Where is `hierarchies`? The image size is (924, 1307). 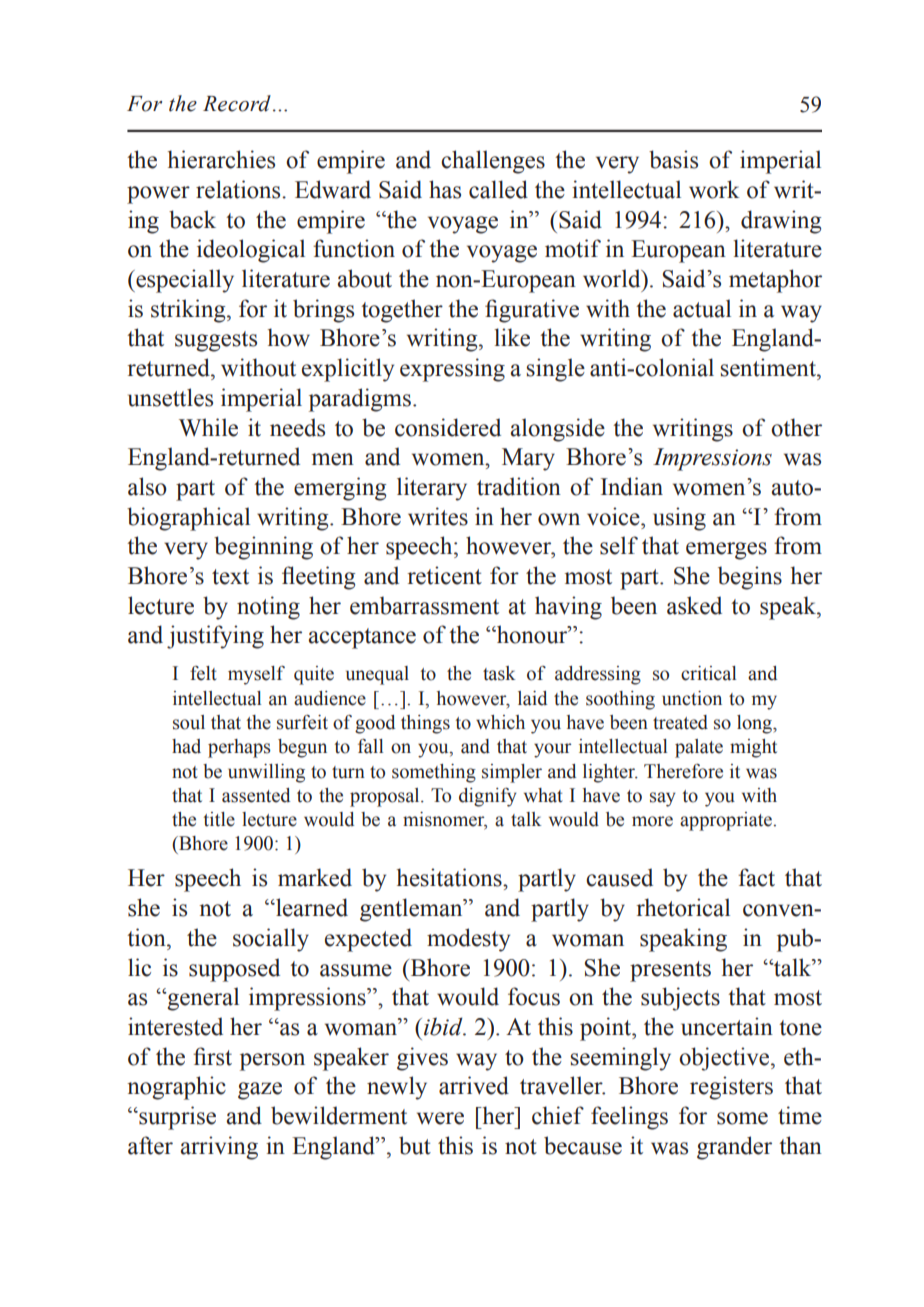
hierarchies is located at coordinates (221, 159).
